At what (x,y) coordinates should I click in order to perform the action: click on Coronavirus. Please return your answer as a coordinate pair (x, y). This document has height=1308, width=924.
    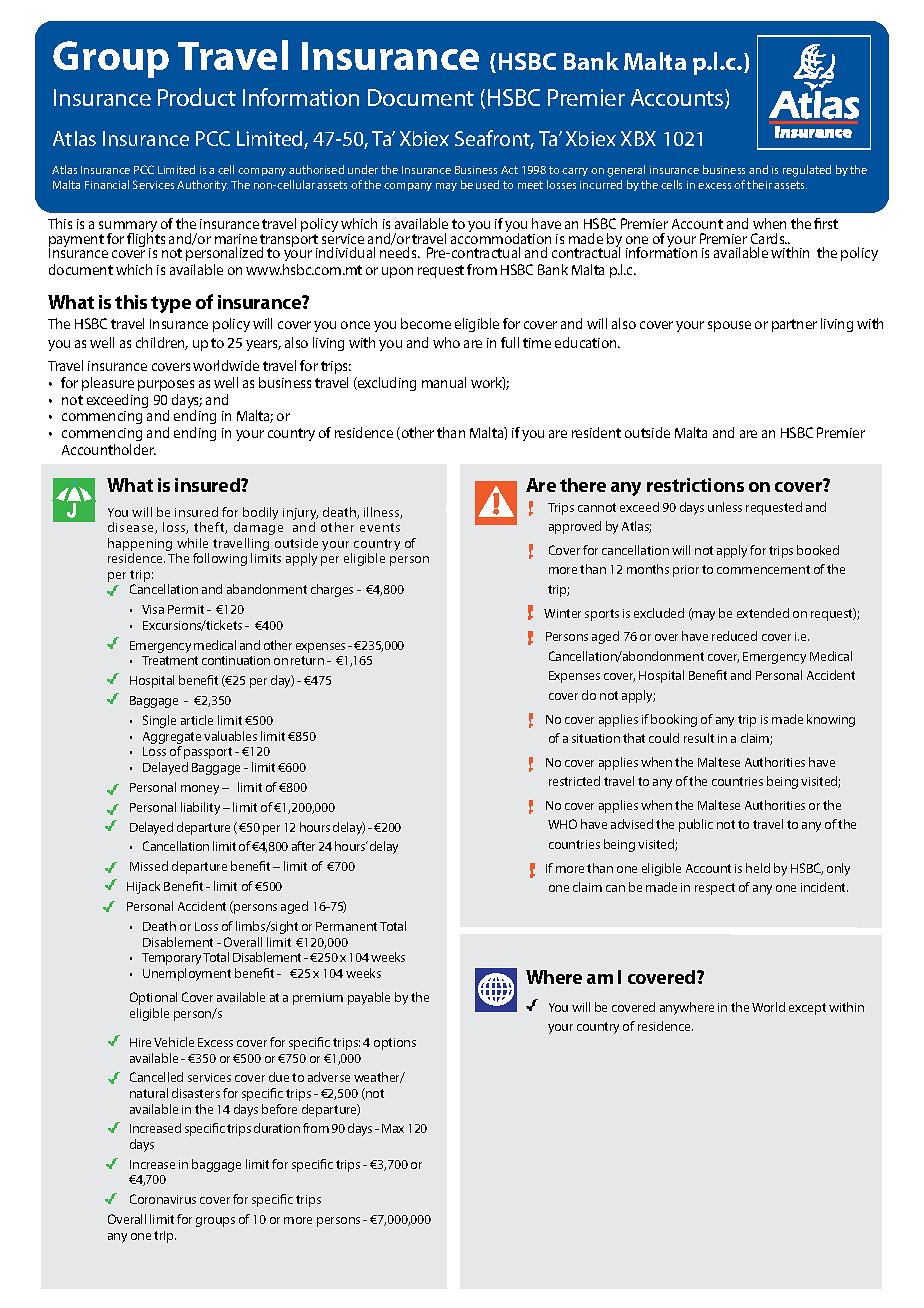
    Looking at the image, I should click on (163, 1199).
